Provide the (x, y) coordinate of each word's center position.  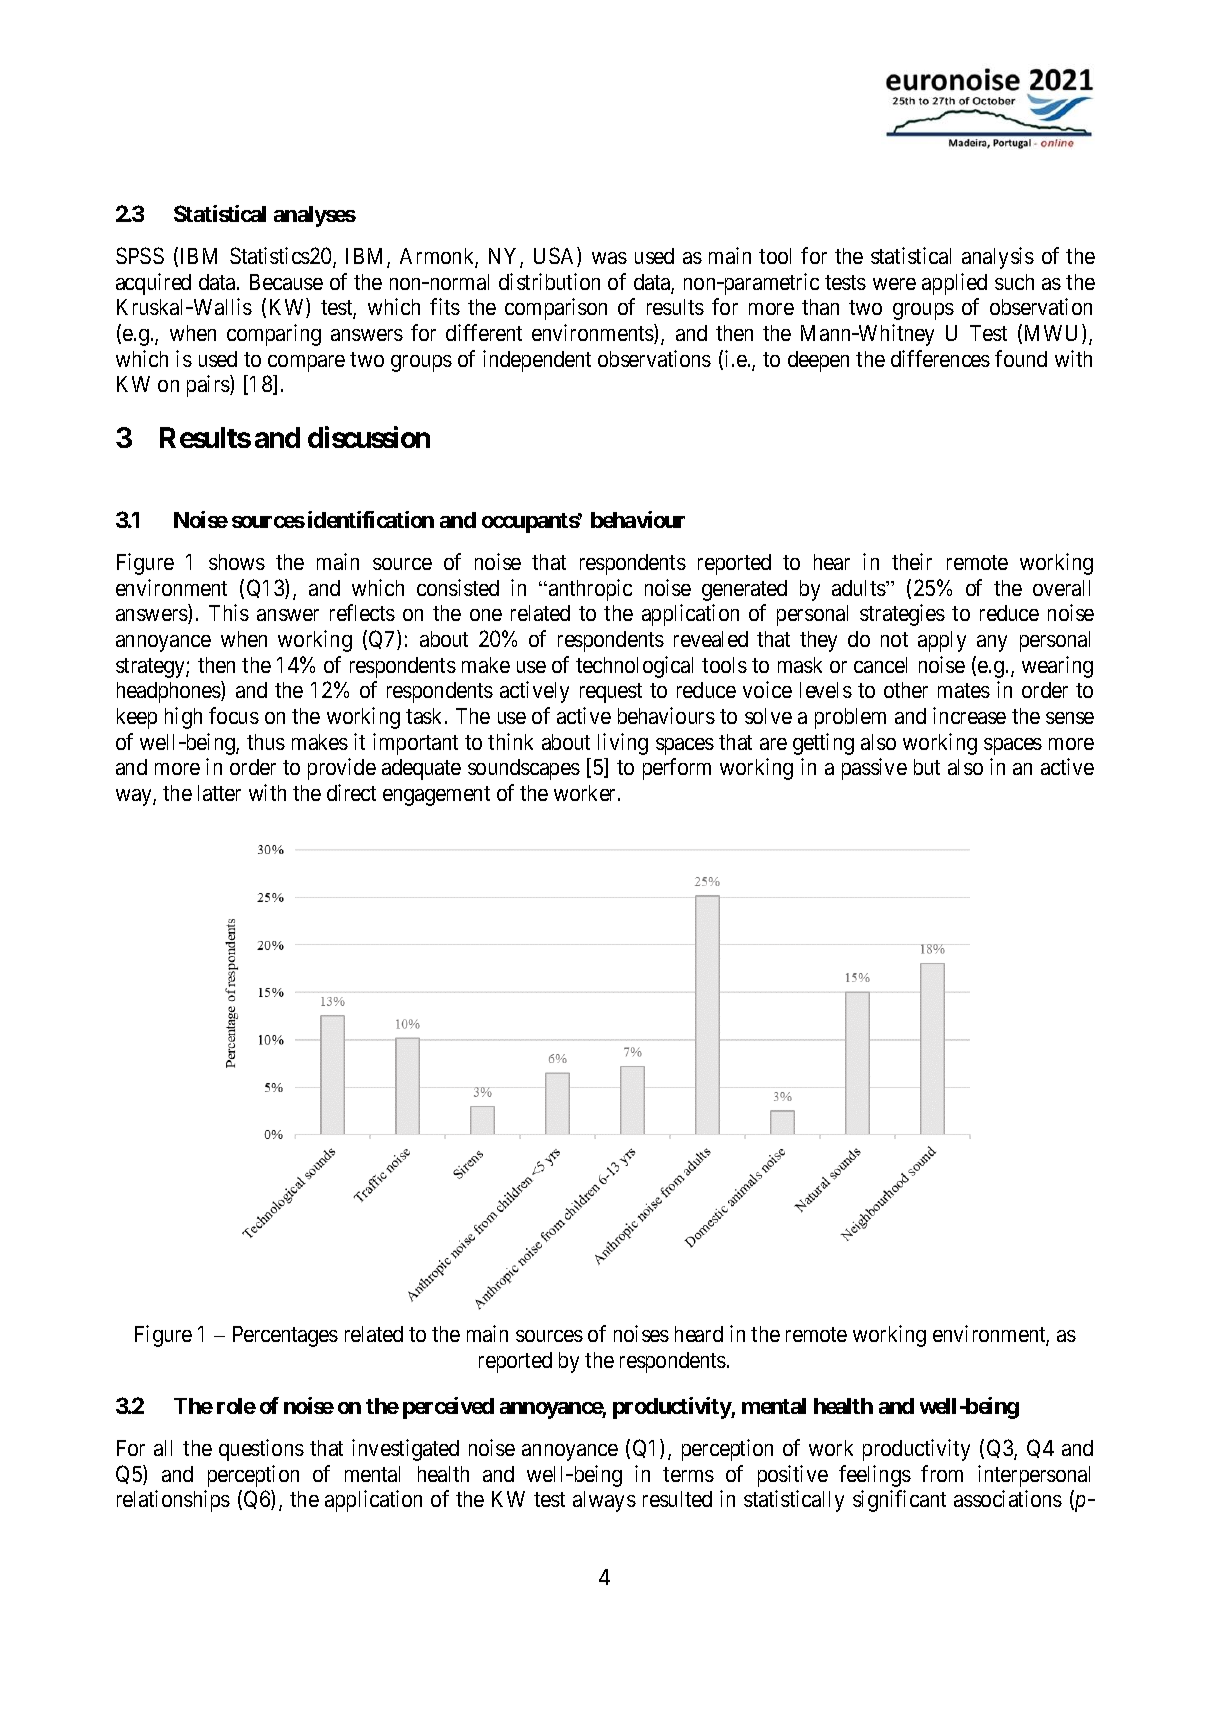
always (604, 1501)
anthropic (590, 590)
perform (677, 769)
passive (874, 769)
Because (286, 282)
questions (261, 1450)
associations (1008, 1498)
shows (237, 562)
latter (219, 793)
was (609, 258)
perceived (448, 1408)
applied (954, 284)
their (912, 561)
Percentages (285, 1336)
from (942, 1473)
